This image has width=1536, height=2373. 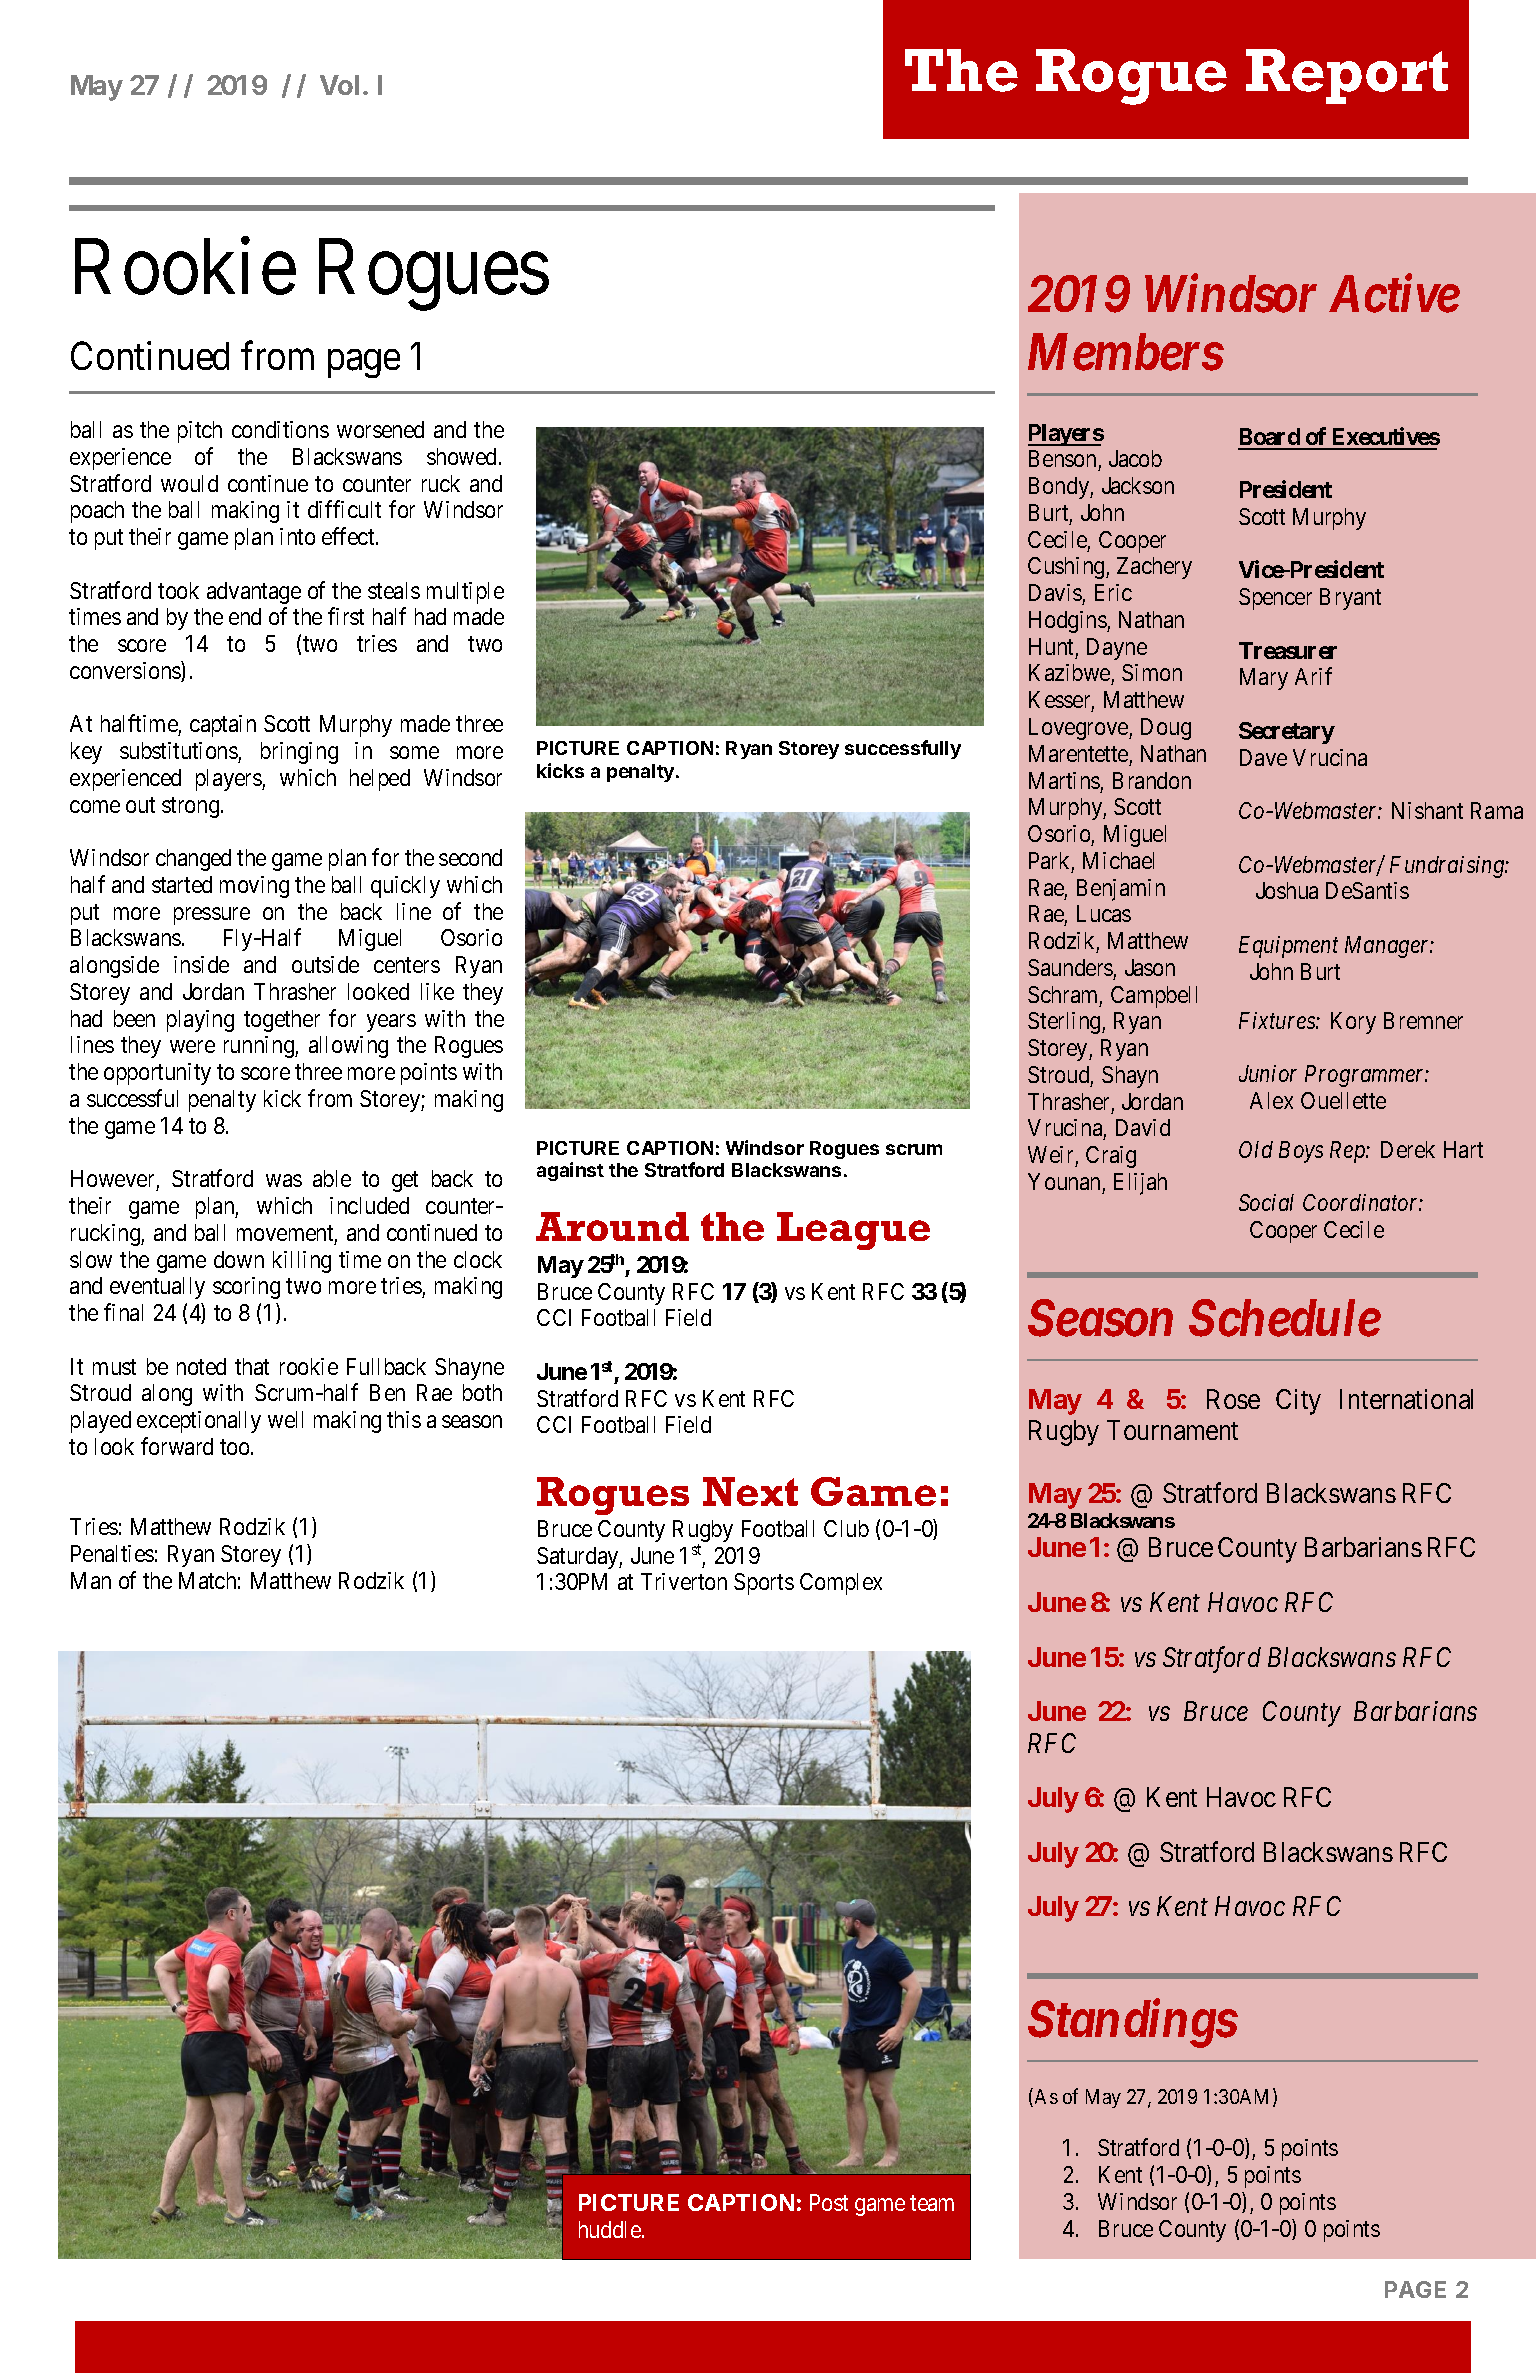 What do you see at coordinates (1070, 967) in the image?
I see `Saunders` at bounding box center [1070, 967].
